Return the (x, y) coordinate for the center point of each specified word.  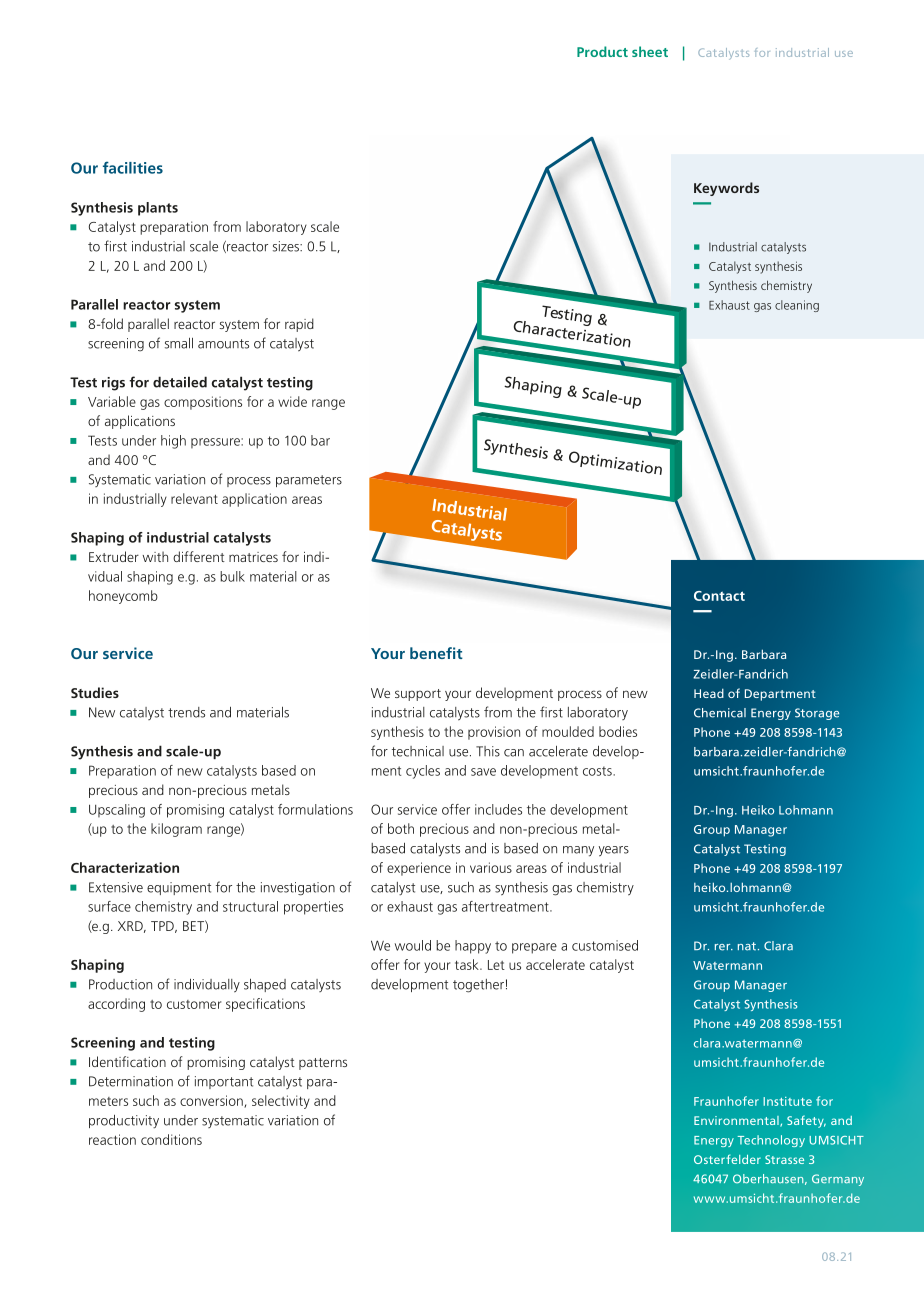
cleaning (797, 306)
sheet (650, 51)
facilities (133, 167)
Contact (719, 596)
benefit (436, 653)
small (179, 343)
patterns (323, 1064)
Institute (787, 1101)
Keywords (726, 189)
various (491, 867)
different (199, 556)
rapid (299, 325)
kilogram (176, 830)
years (614, 851)
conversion (212, 1101)
